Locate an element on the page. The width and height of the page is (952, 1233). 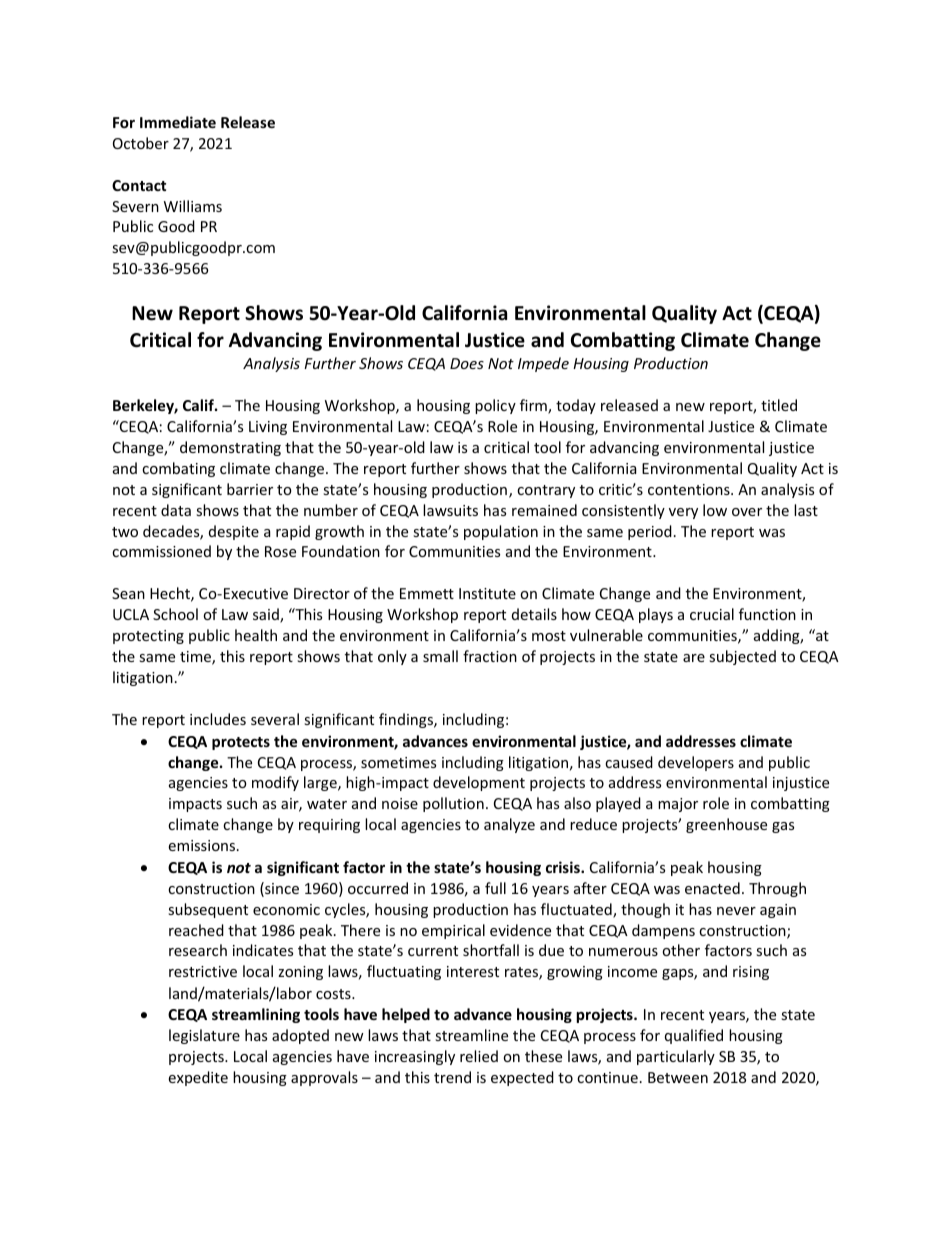
major is located at coordinates (678, 805).
